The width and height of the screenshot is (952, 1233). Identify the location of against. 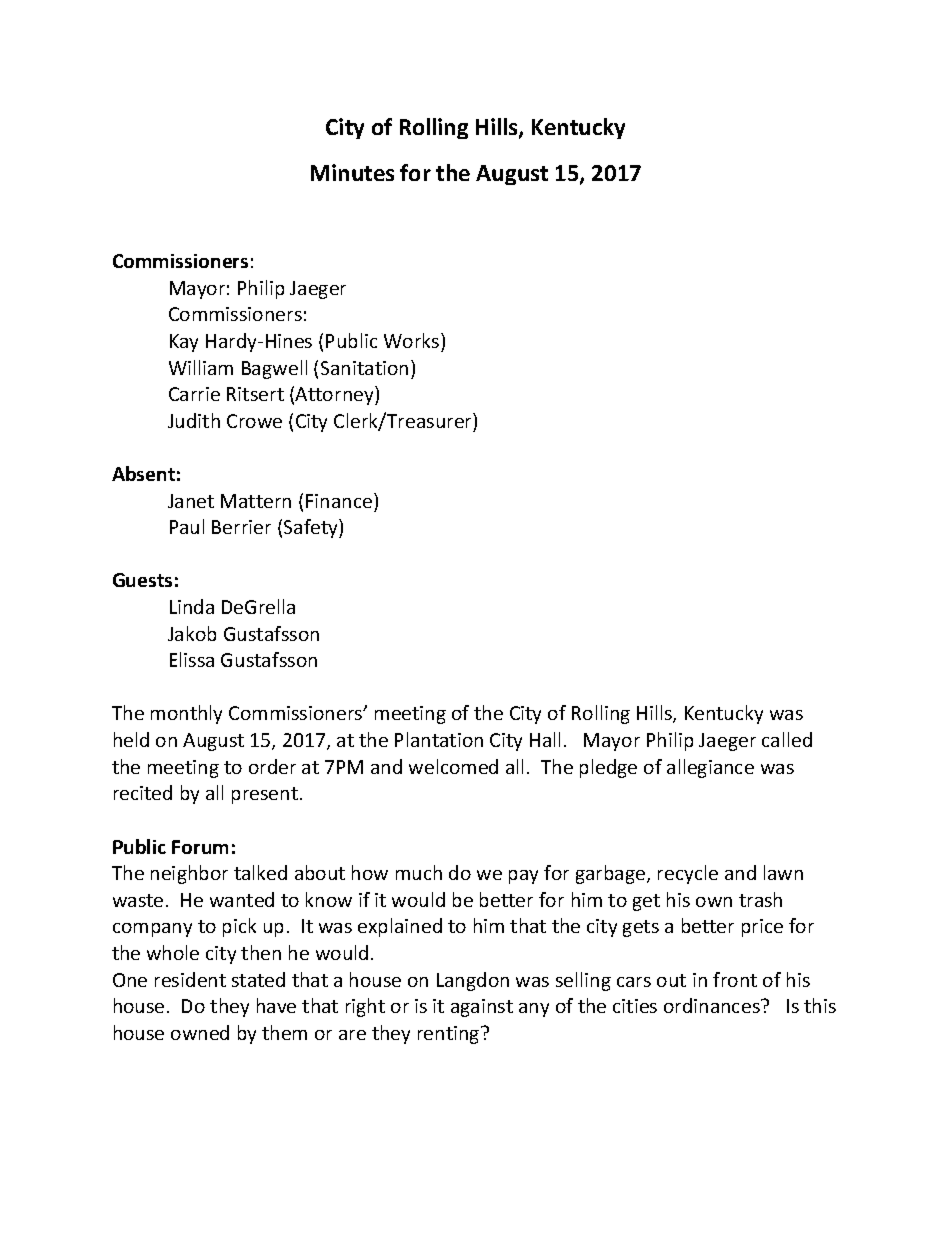
(482, 1008).
